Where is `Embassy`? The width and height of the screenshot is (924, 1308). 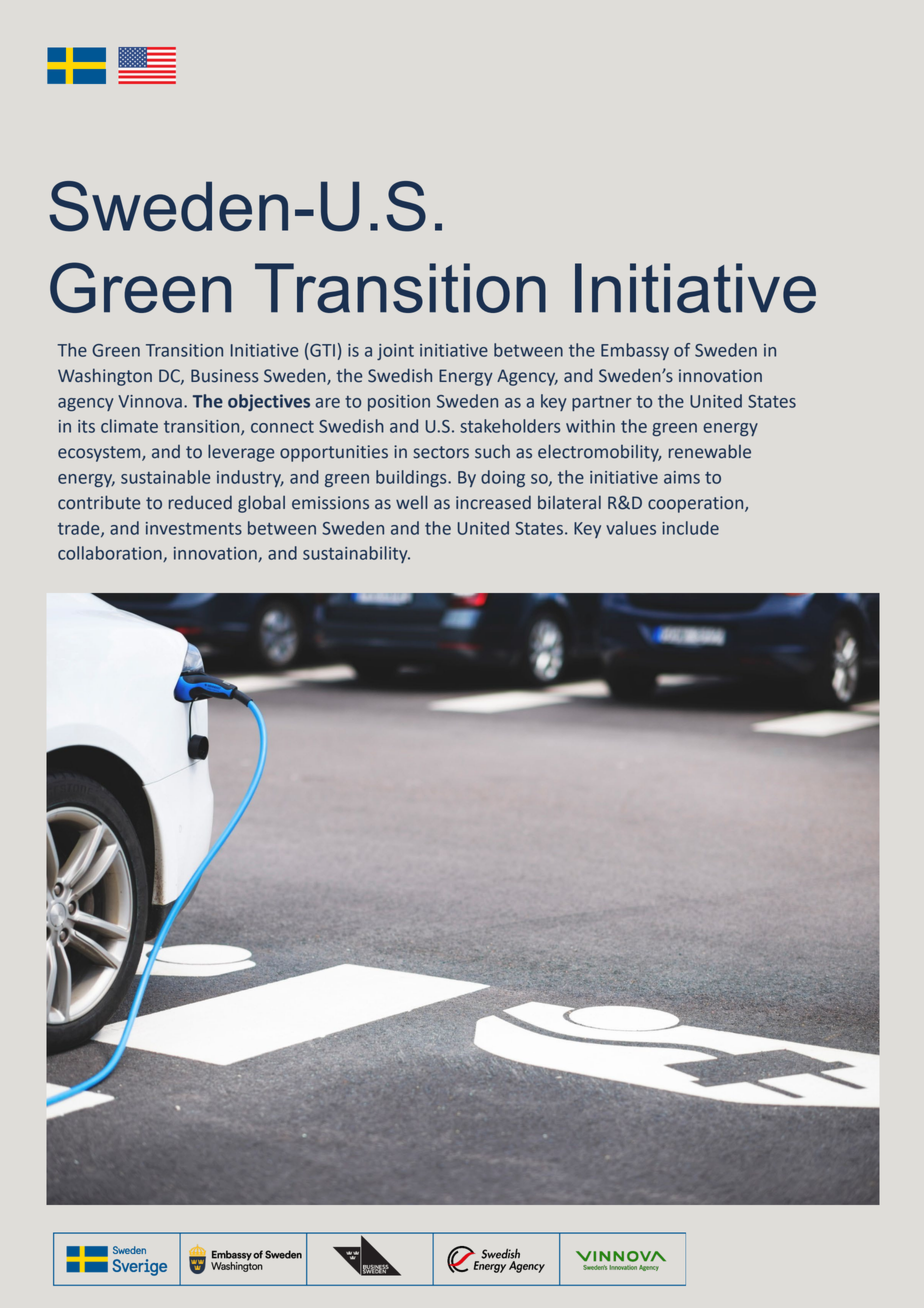
Embassy is located at coordinates (635, 351).
